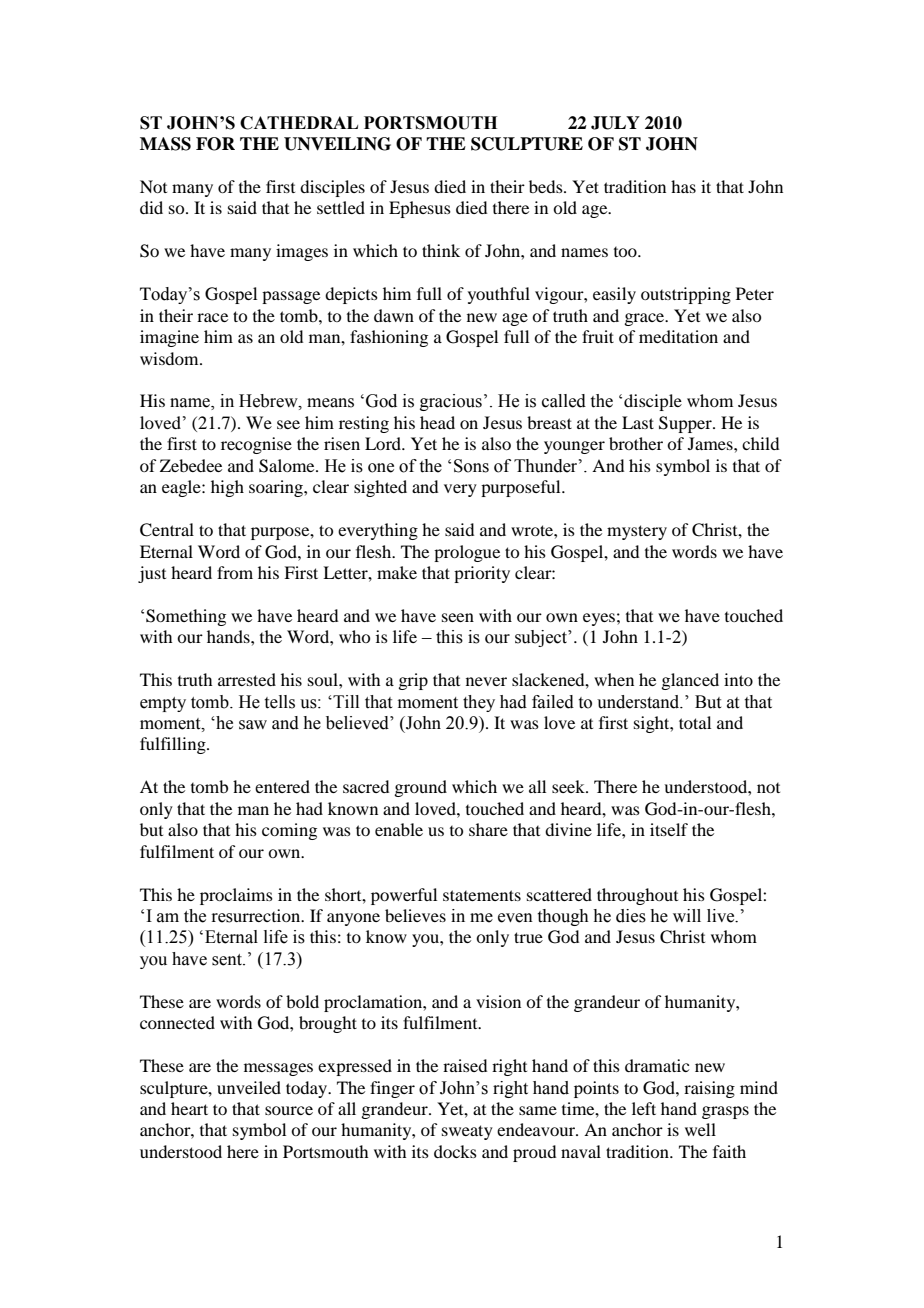 The width and height of the screenshot is (924, 1308). I want to click on mystery, so click(637, 532).
